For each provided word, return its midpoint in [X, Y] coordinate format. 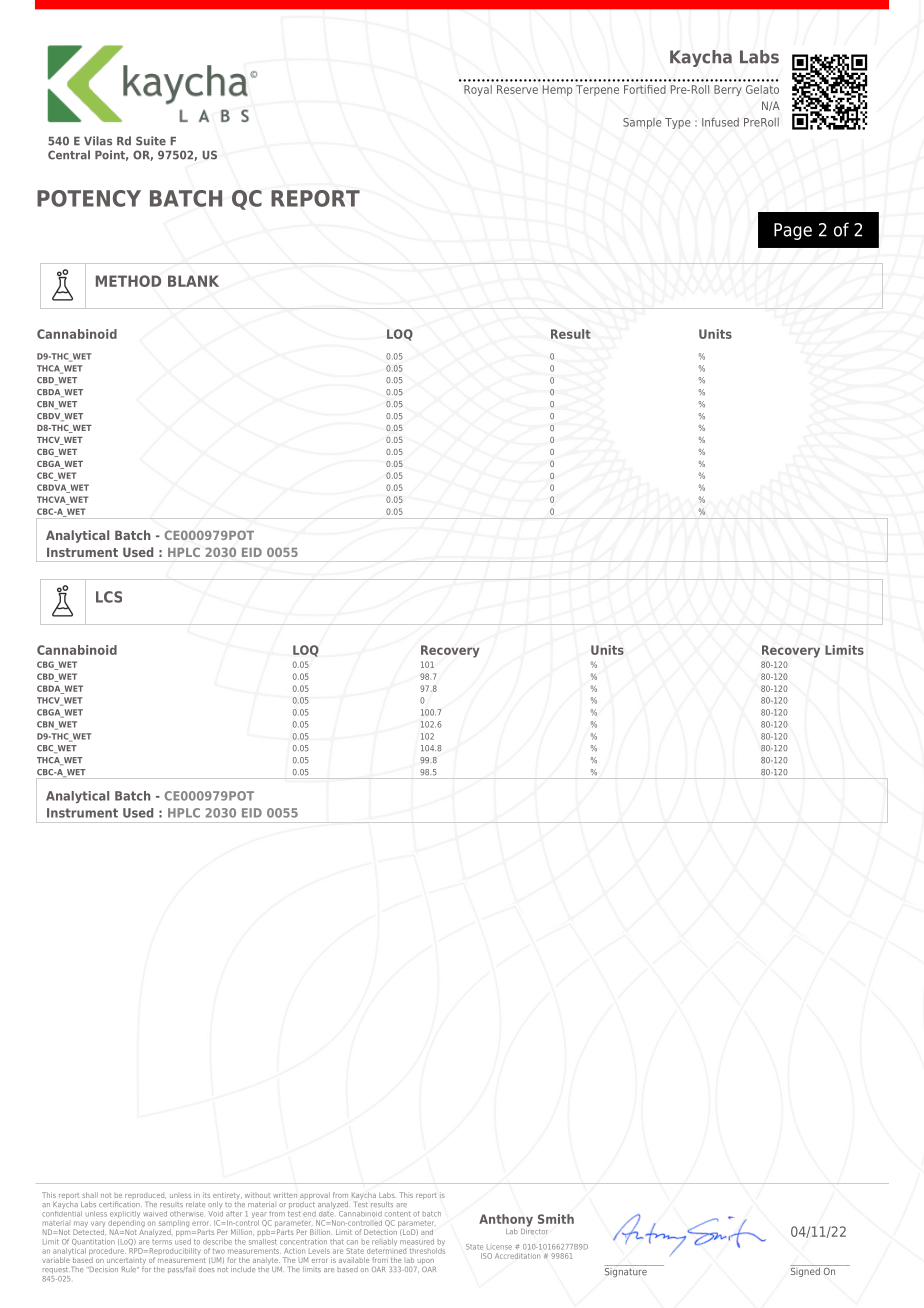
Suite [151, 141]
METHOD [128, 281]
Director [534, 1230]
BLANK [193, 281]
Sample [642, 123]
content [398, 1214]
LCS [109, 597]
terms [162, 1240]
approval [315, 1195]
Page [793, 231]
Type [678, 123]
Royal [478, 90]
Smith [556, 1219]
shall [90, 1195]
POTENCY [89, 198]
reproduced [145, 1196]
